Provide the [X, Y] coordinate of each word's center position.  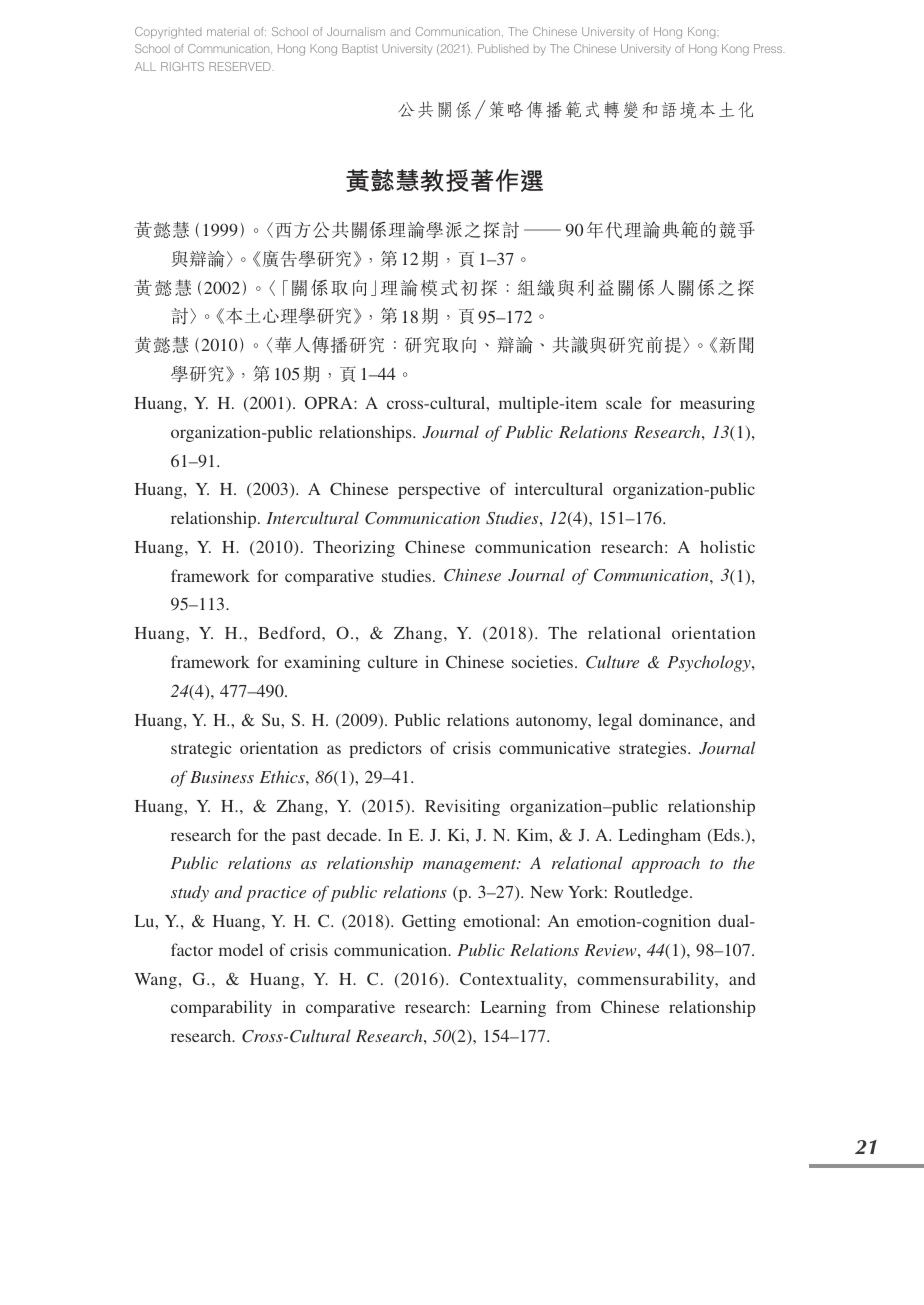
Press [769, 48]
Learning [513, 1008]
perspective [439, 490]
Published [503, 48]
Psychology [710, 663]
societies [544, 661]
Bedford [290, 632]
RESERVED [241, 66]
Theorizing [354, 548]
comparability [221, 1008]
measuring [717, 404]
